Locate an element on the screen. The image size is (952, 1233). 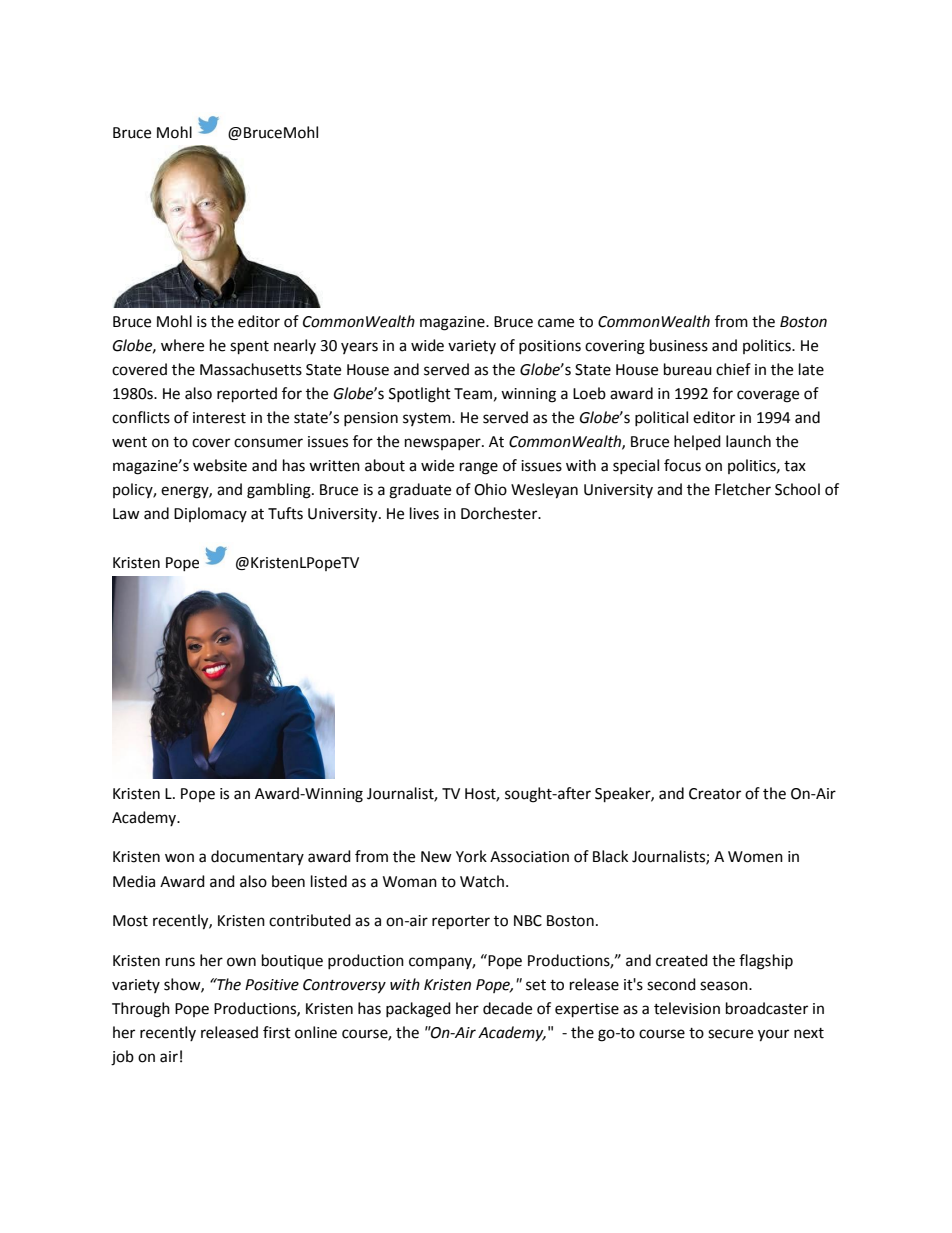
Diplomacy is located at coordinates (210, 514).
